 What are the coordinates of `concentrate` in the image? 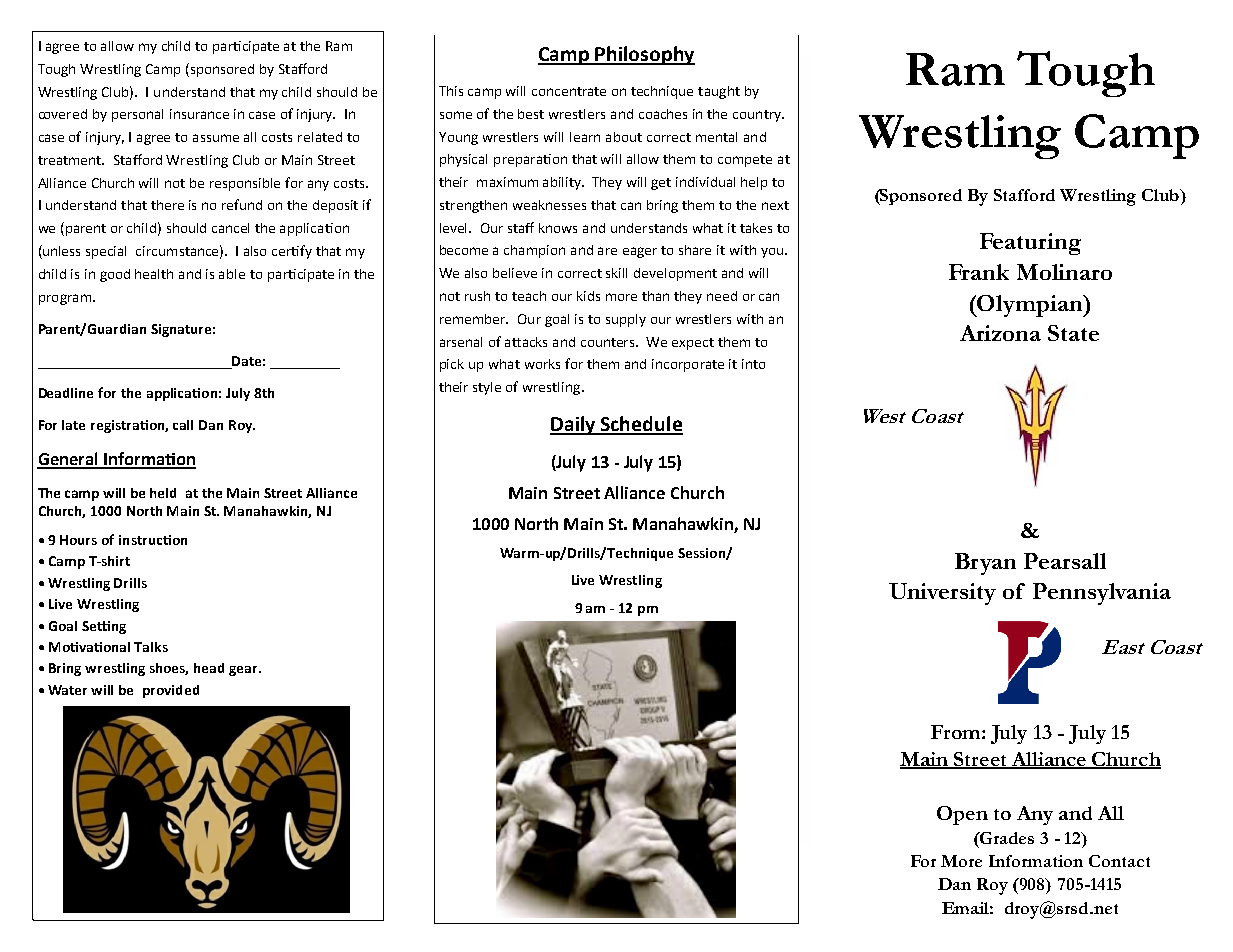 It's located at (569, 91).
